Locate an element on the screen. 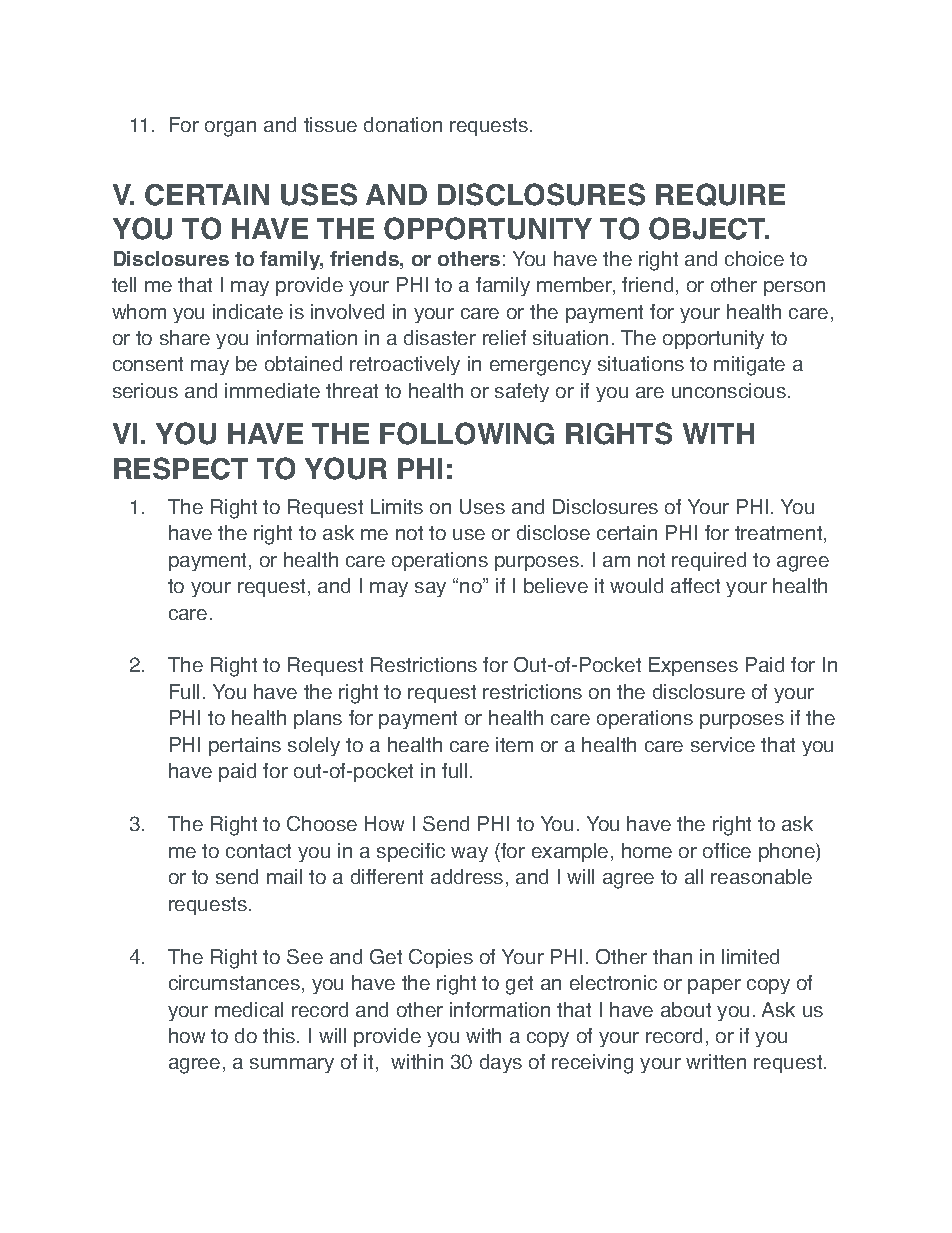  donation is located at coordinates (403, 124).
